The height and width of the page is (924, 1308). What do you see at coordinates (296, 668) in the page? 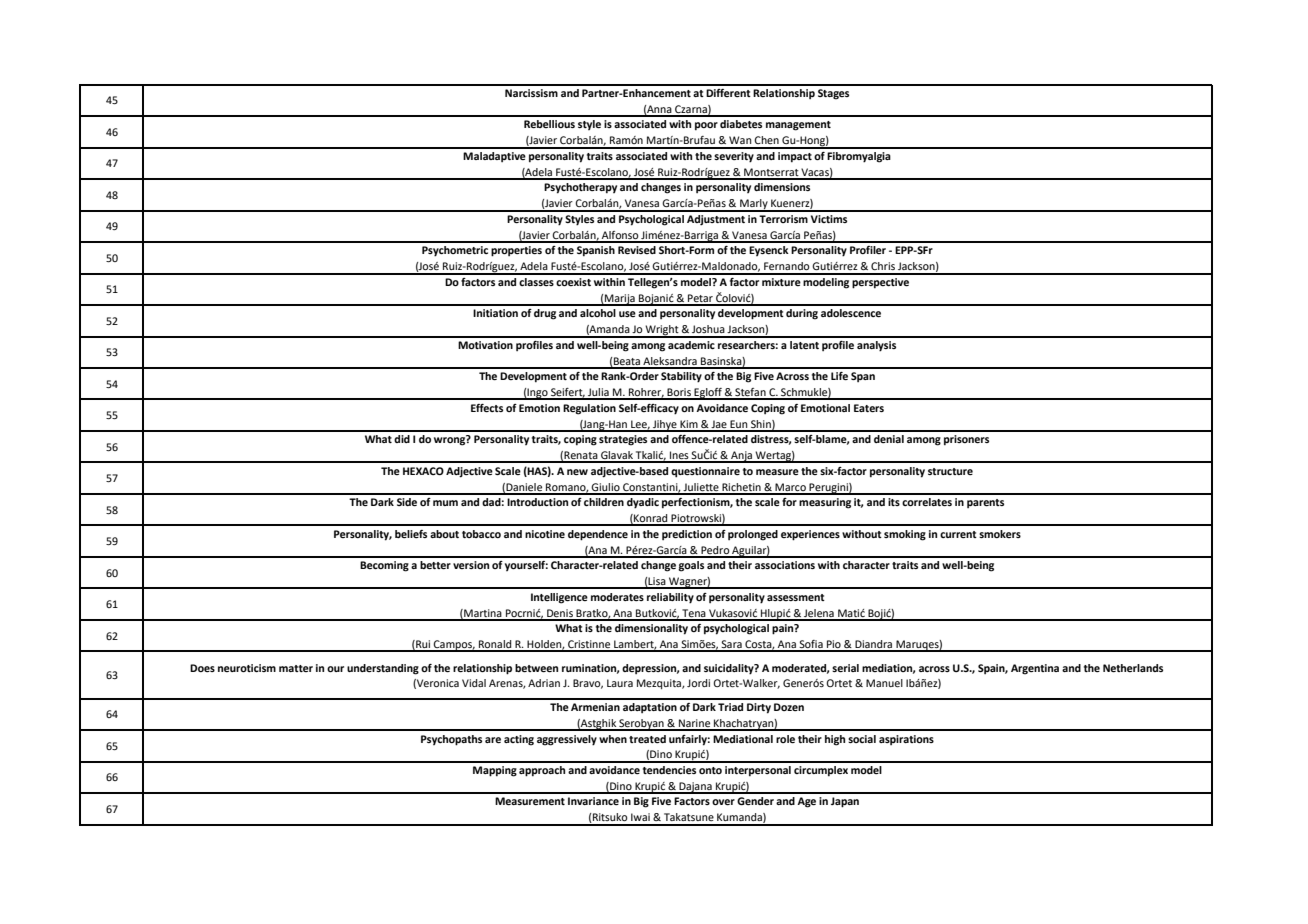
I see `matter` at bounding box center [296, 668].
